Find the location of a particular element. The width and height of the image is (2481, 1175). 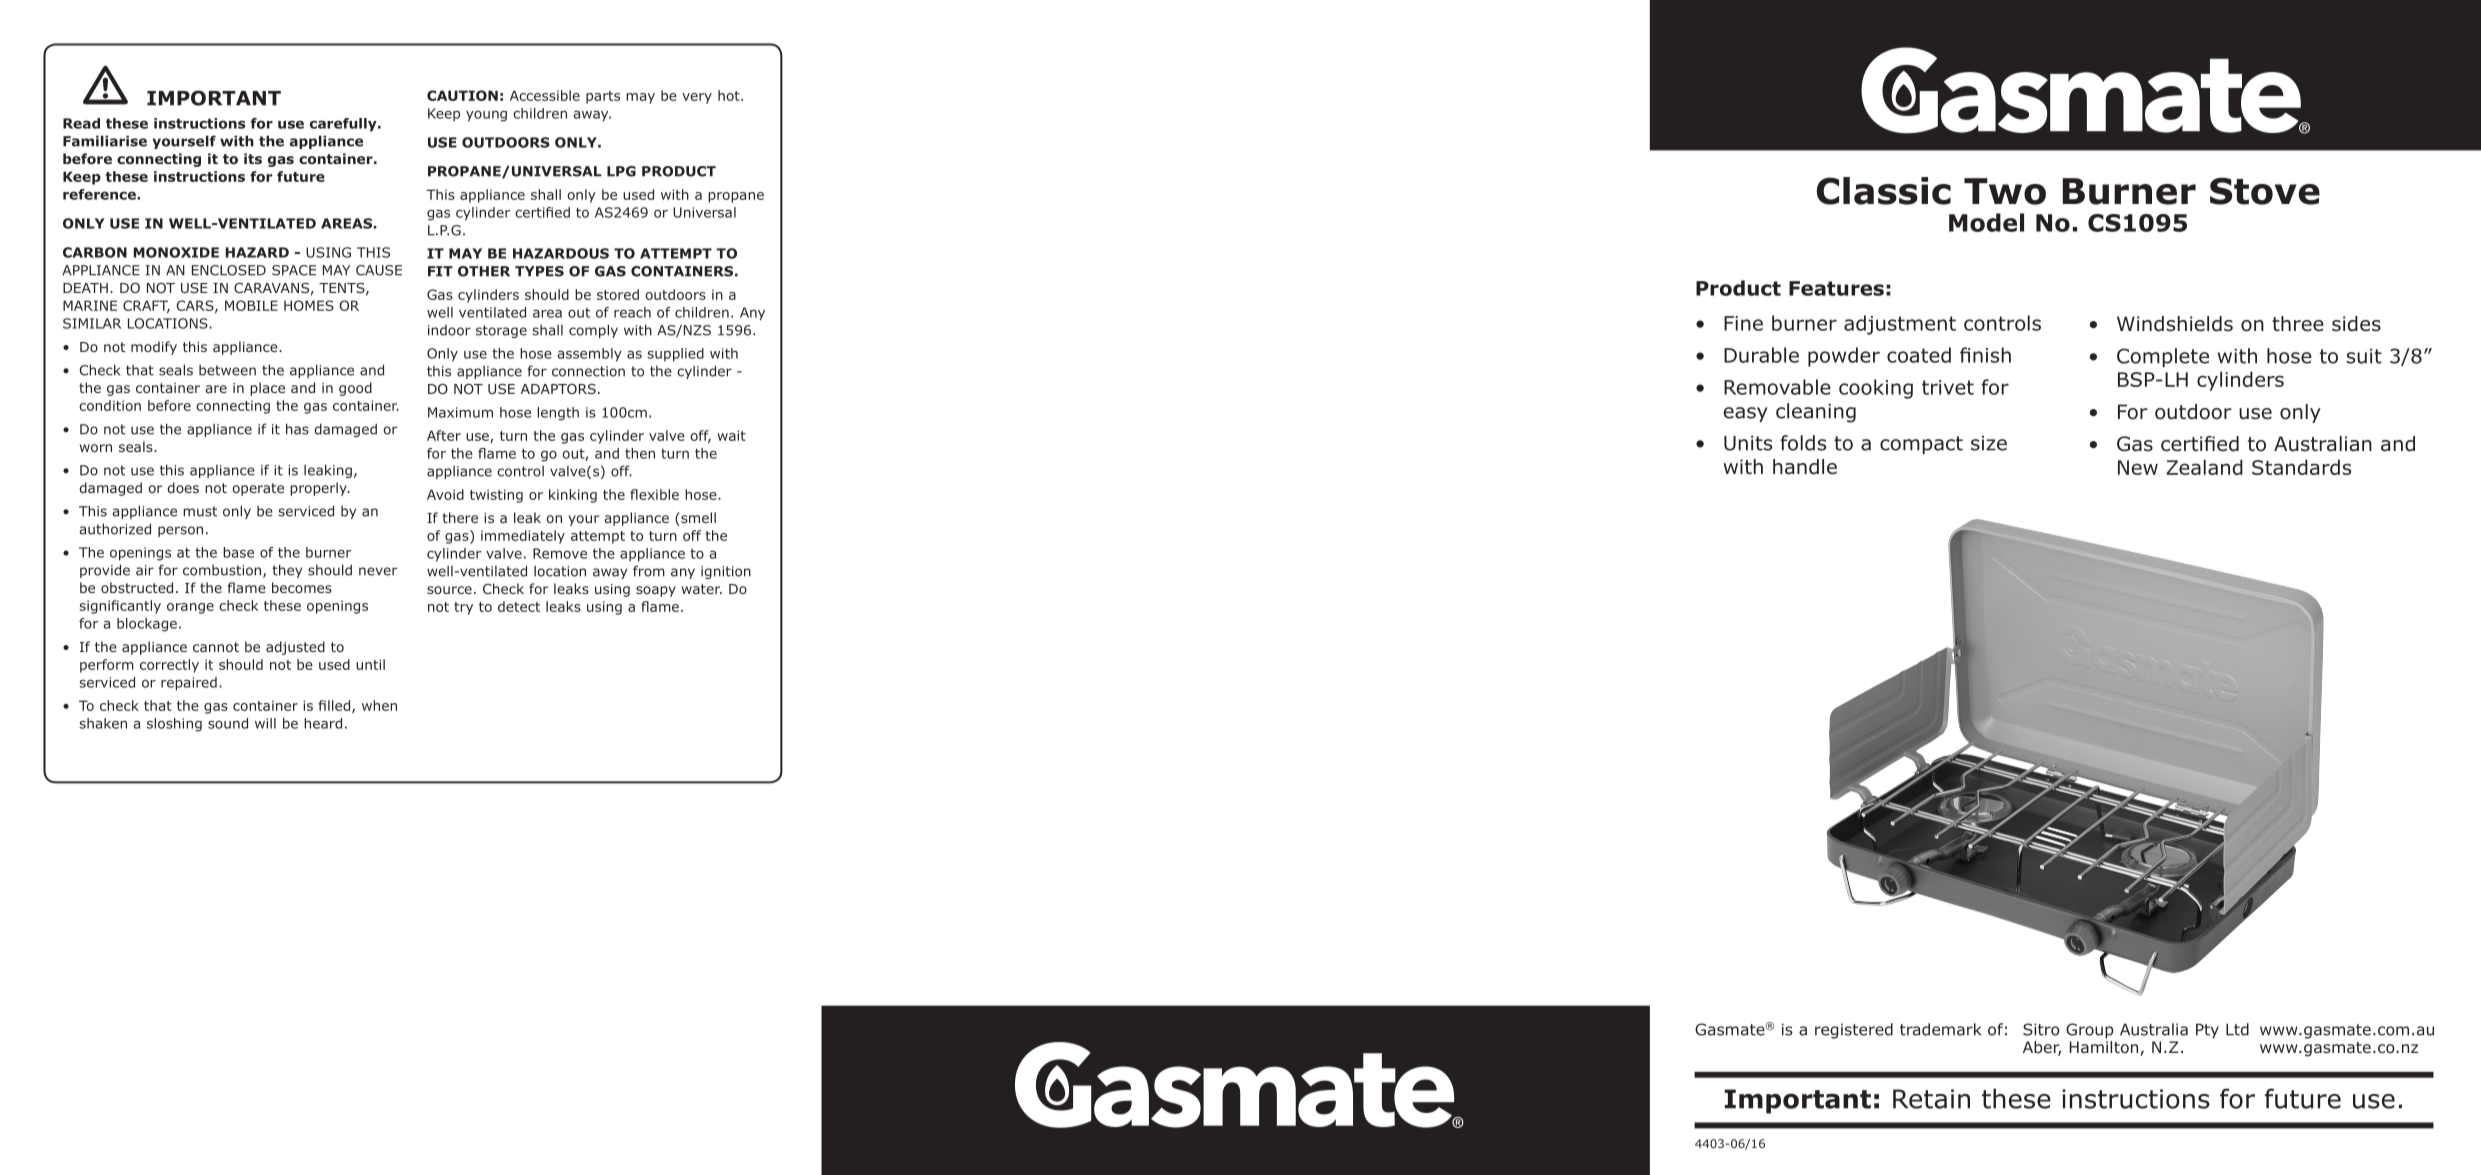

ignition is located at coordinates (726, 572).
